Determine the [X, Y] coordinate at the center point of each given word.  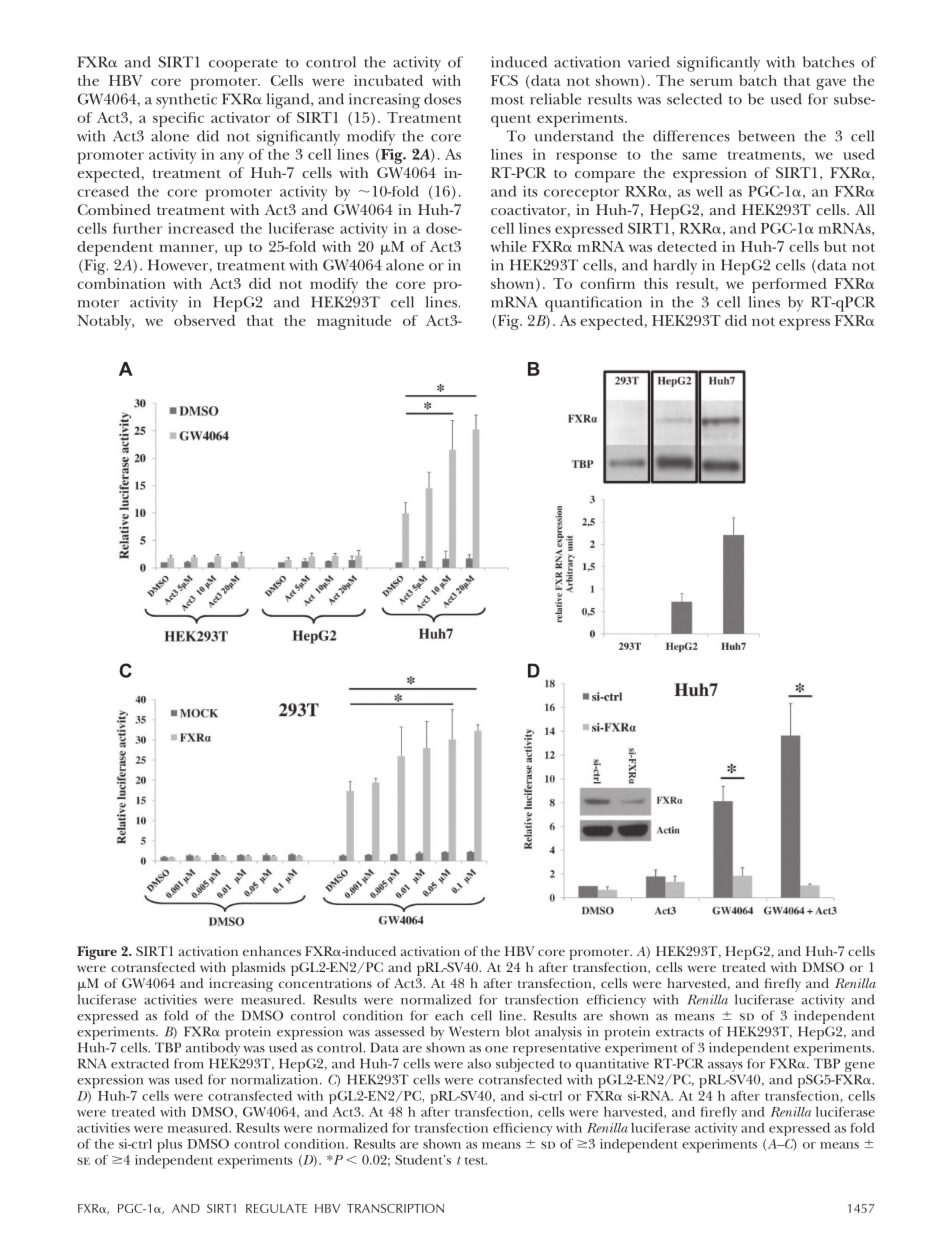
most [507, 100]
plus [169, 1146]
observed [204, 320]
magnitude [354, 322]
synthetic [186, 101]
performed [789, 285]
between [766, 136]
